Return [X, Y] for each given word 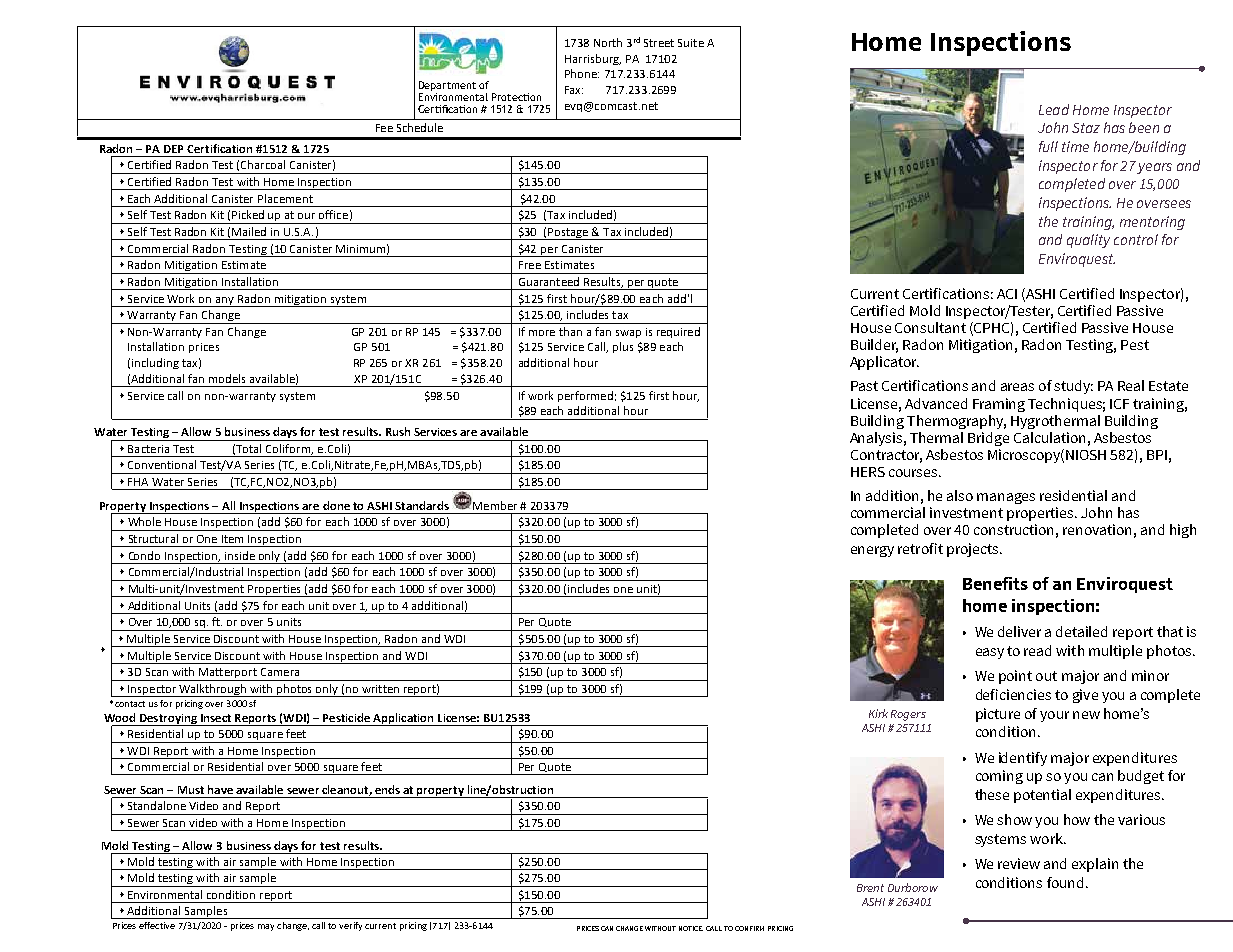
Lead [1054, 109]
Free [530, 265]
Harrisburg [593, 59]
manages [1006, 498]
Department [447, 86]
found [1065, 882]
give [1085, 696]
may [266, 927]
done [336, 505]
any [225, 302]
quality [1088, 241]
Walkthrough [213, 690]
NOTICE [691, 928]
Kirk [878, 713]
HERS [868, 472]
